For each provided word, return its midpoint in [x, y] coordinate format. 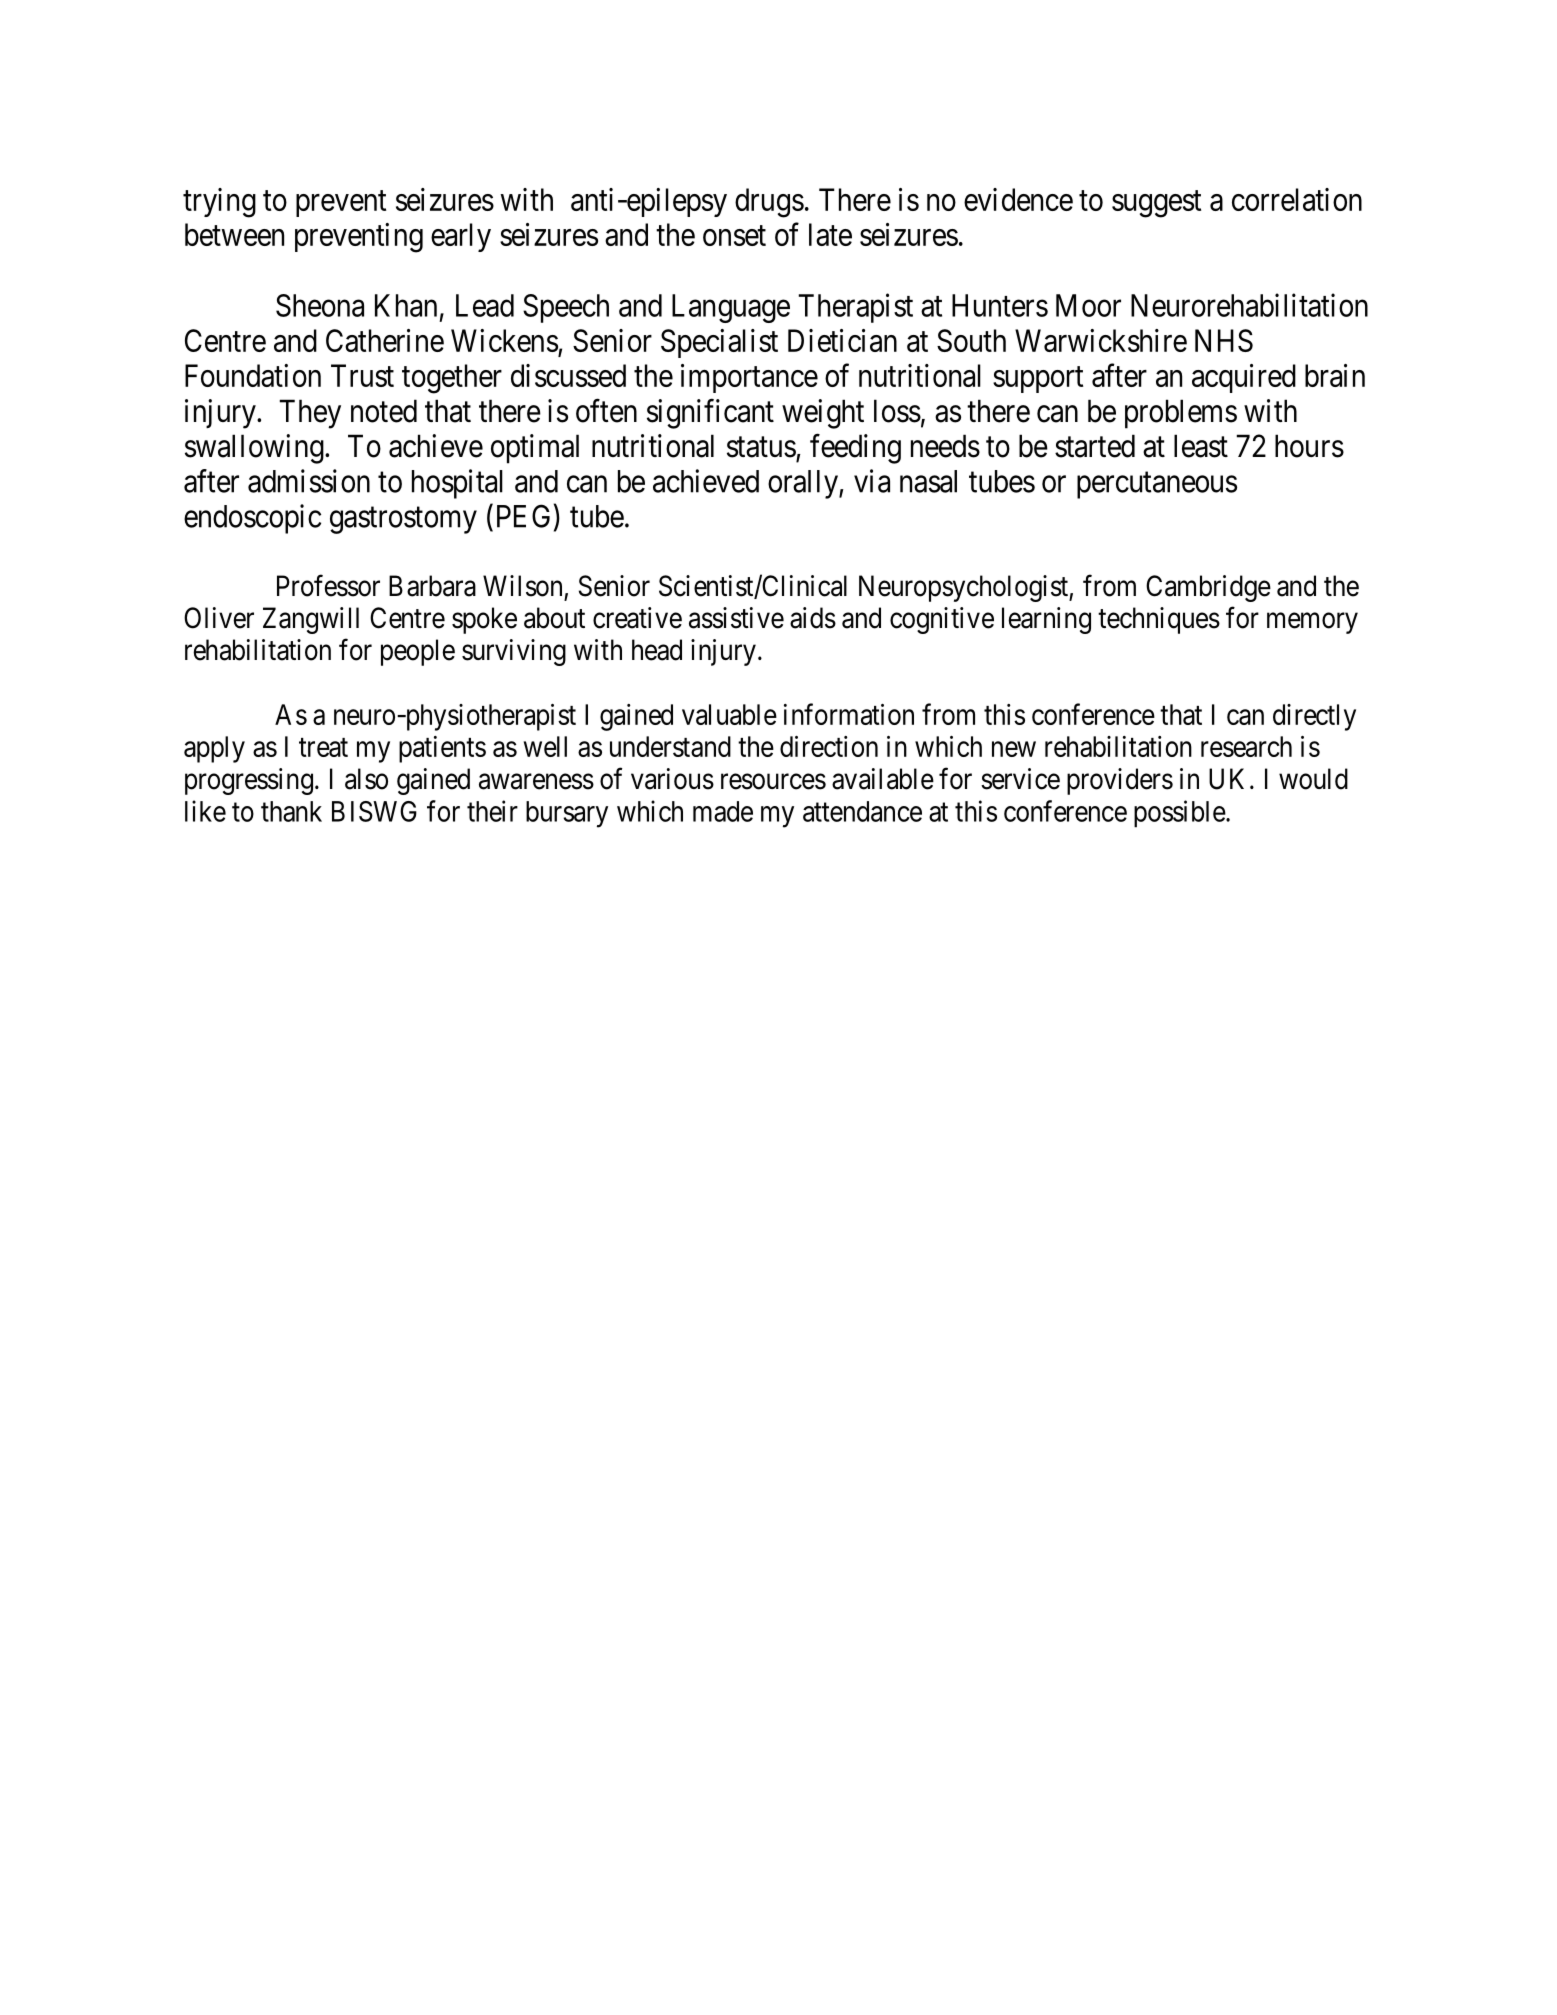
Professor [328, 585]
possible [1180, 814]
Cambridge [1208, 588]
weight [823, 414]
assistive [736, 618]
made [723, 811]
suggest [1156, 204]
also [366, 779]
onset [734, 236]
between [234, 234]
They [310, 414]
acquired [1244, 378]
